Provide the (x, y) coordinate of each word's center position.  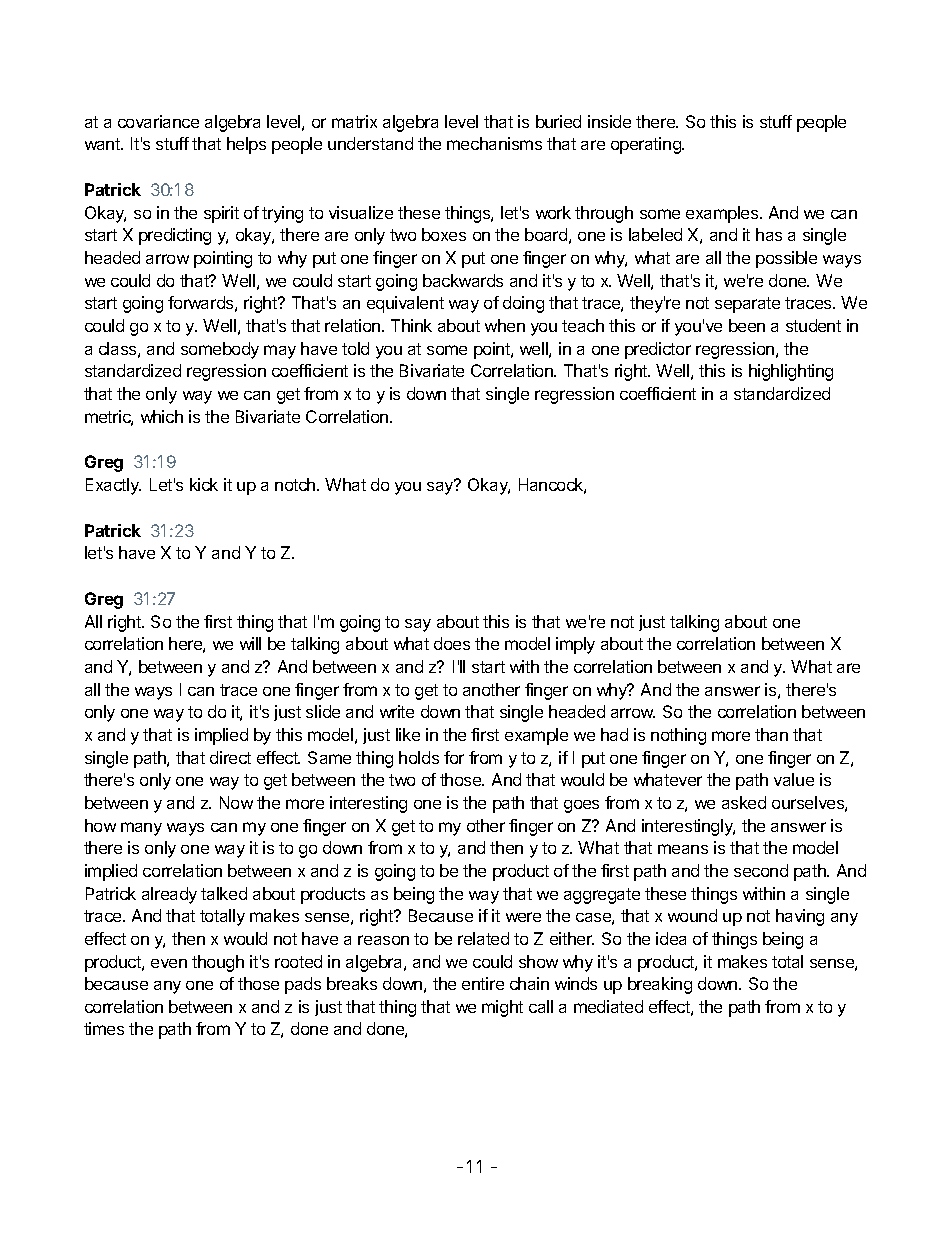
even (169, 963)
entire (483, 983)
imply (575, 645)
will (250, 643)
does (452, 643)
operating (647, 145)
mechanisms (494, 143)
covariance (158, 121)
